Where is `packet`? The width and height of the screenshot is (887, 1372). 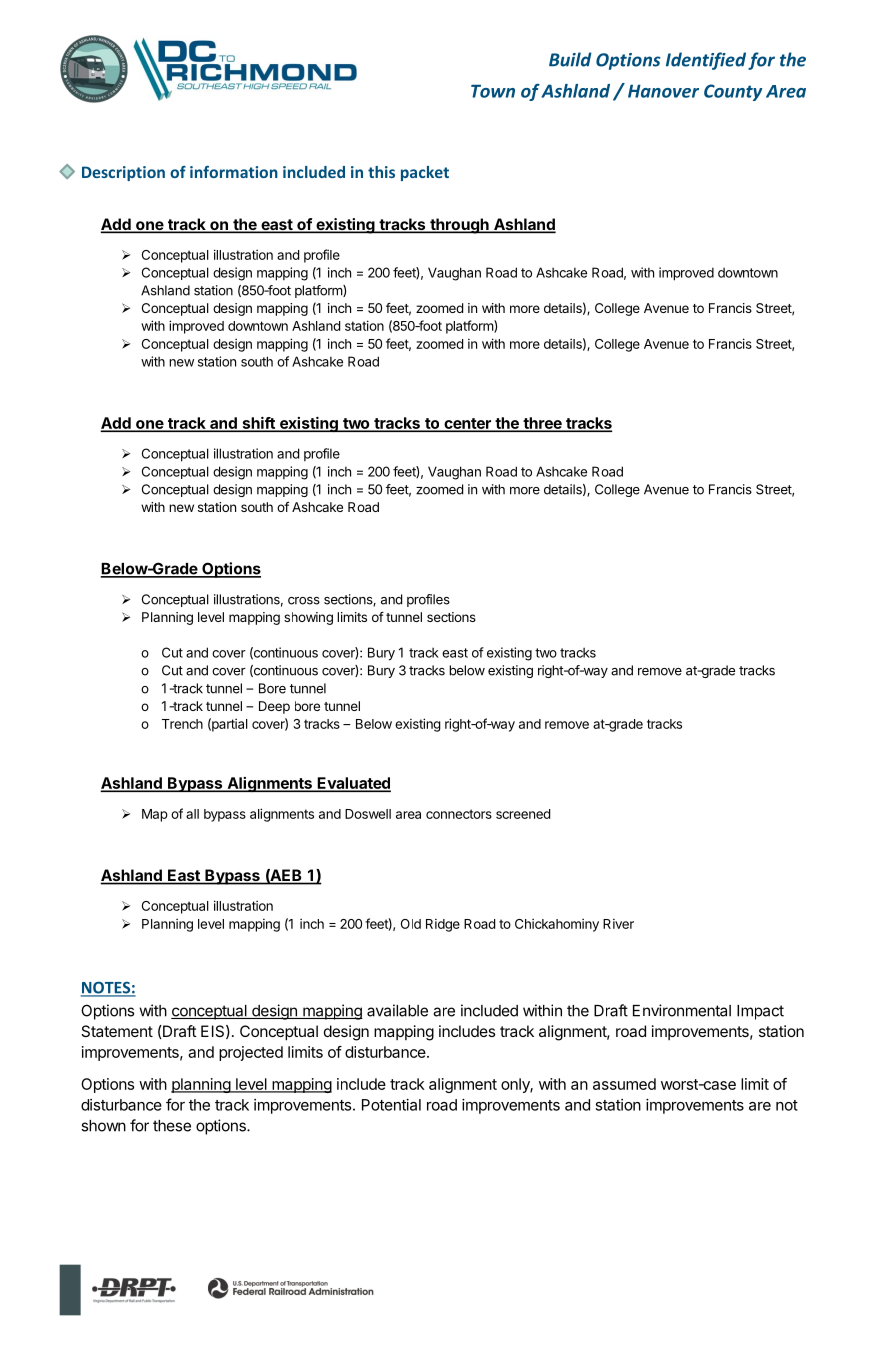
packet is located at coordinates (425, 173).
